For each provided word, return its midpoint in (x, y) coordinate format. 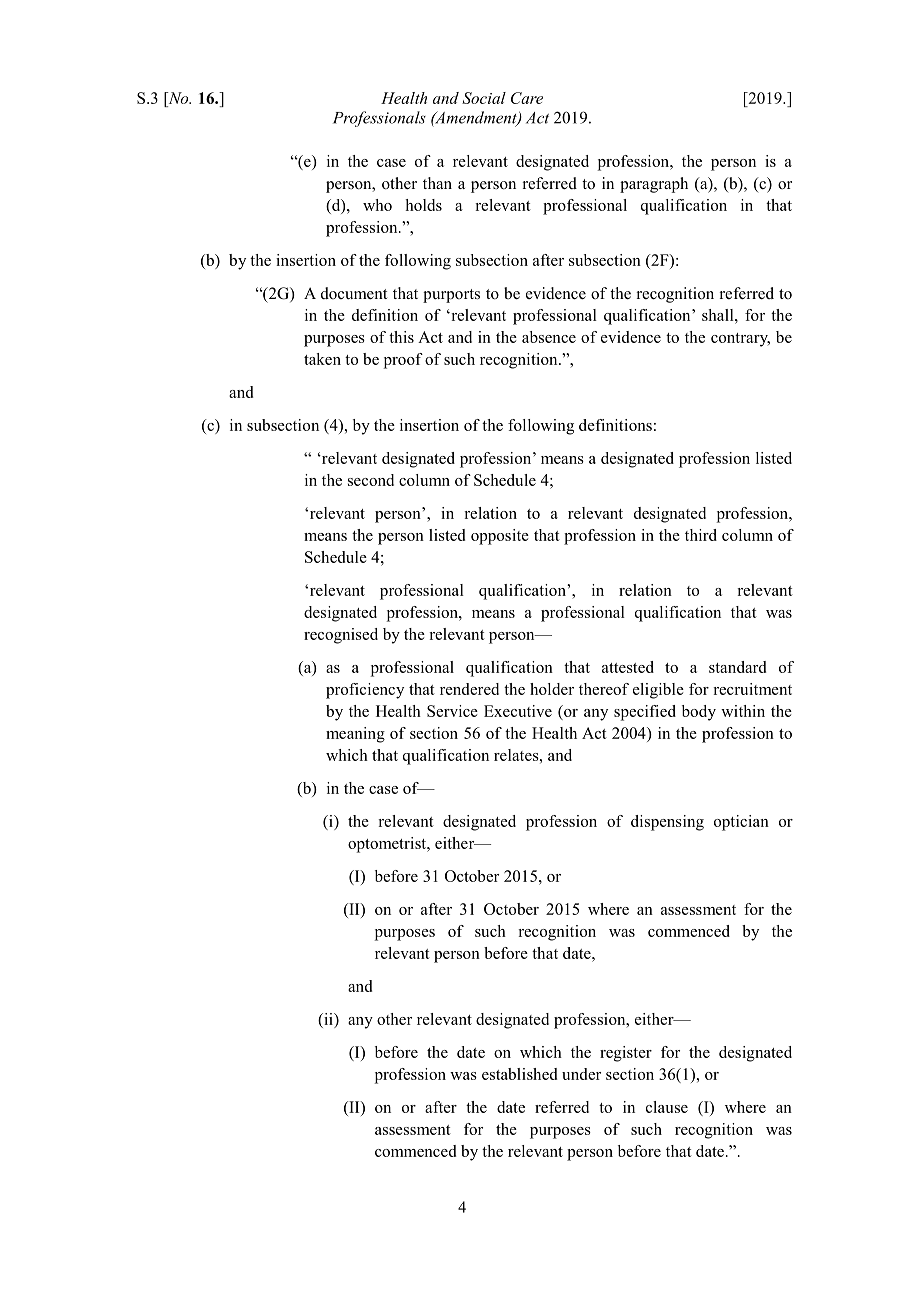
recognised (341, 636)
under (581, 1074)
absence (549, 337)
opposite (500, 537)
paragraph (654, 185)
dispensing (667, 823)
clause (667, 1107)
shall (719, 315)
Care (527, 98)
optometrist (388, 845)
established (519, 1074)
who (377, 205)
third (701, 535)
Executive (518, 711)
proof (403, 361)
